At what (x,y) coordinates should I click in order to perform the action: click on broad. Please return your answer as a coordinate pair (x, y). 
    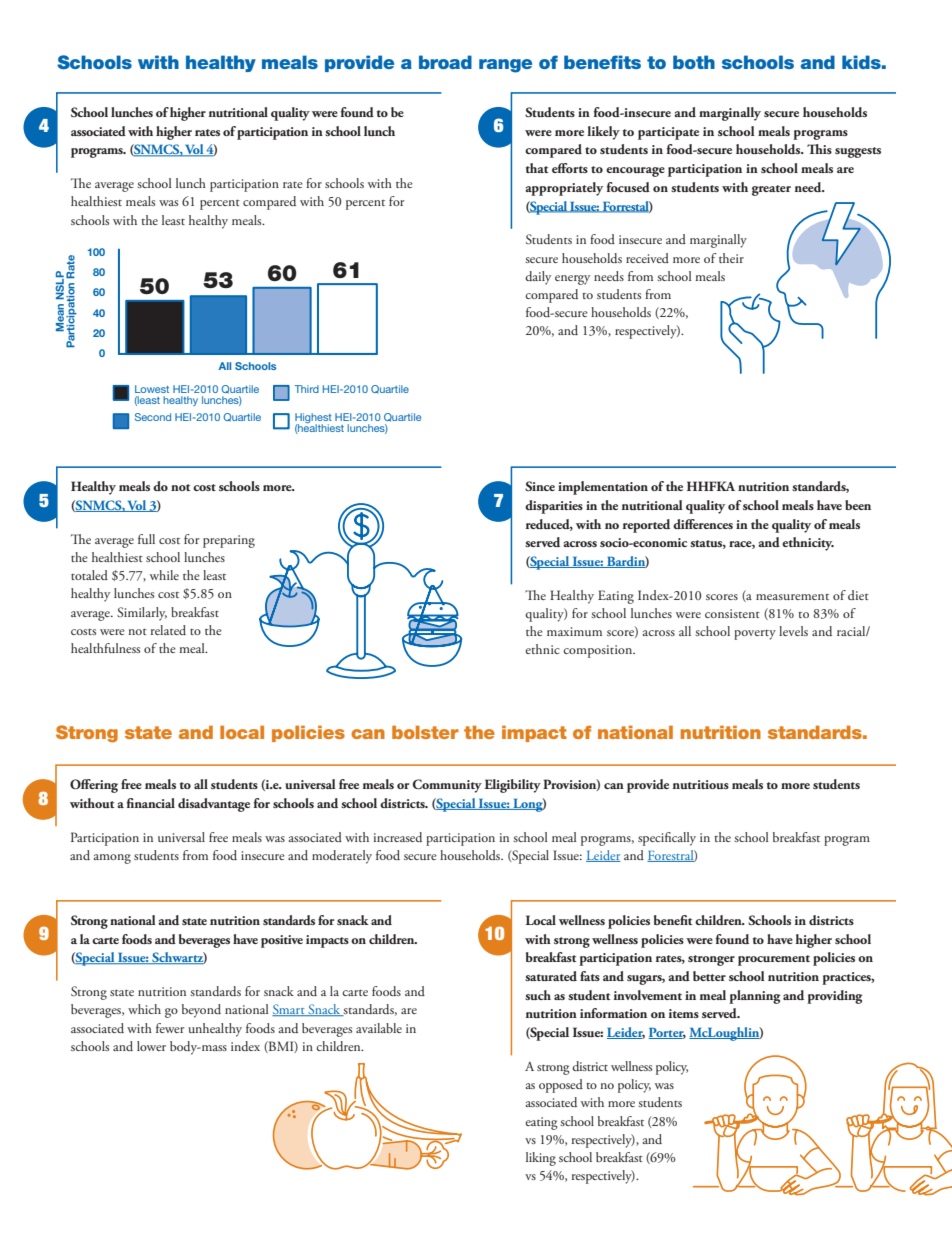
    Looking at the image, I should click on (445, 62).
